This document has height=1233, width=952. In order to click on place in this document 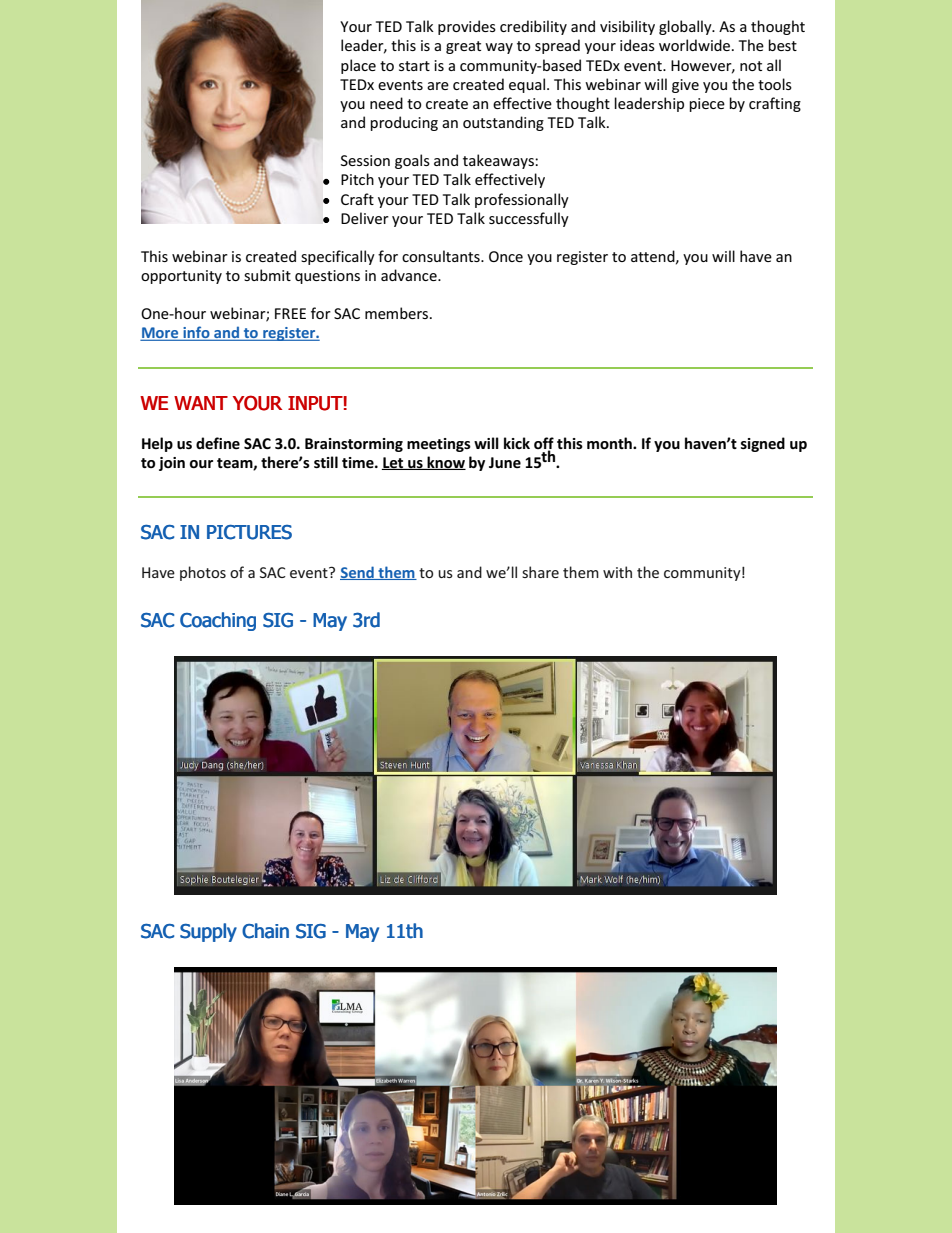, I will do `click(358, 66)`.
